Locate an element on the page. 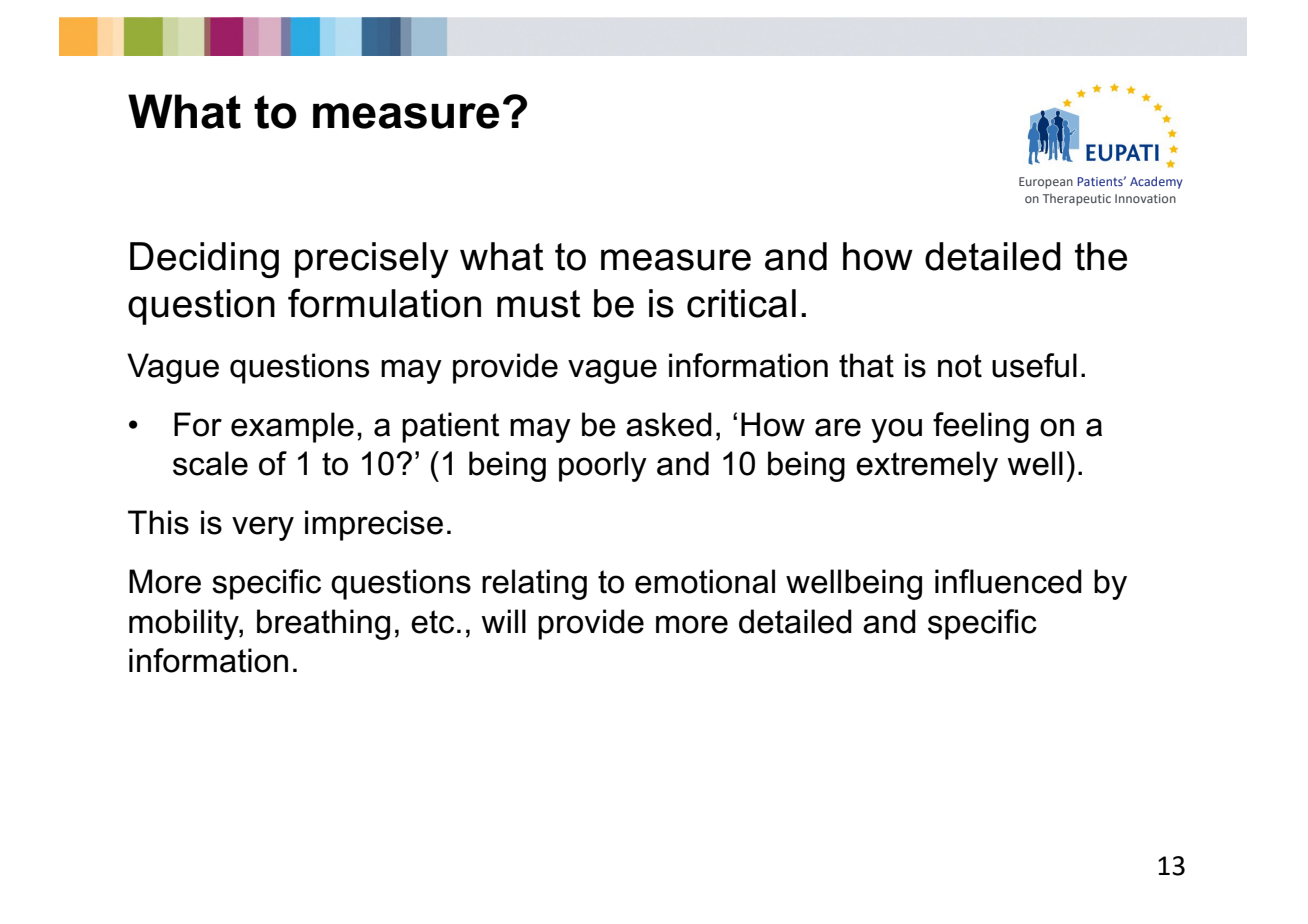  asked is located at coordinates (669, 424).
